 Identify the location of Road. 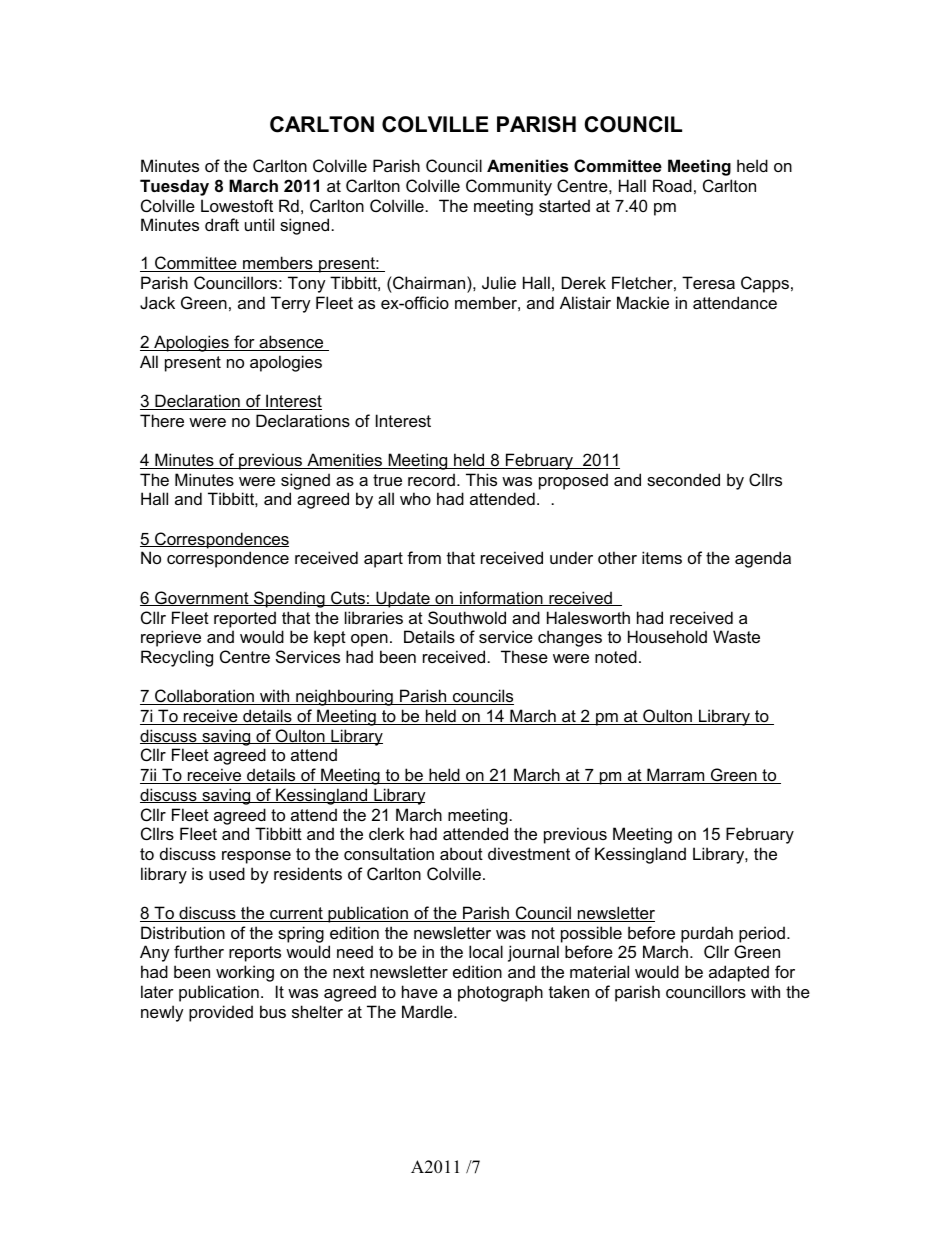
(672, 185).
